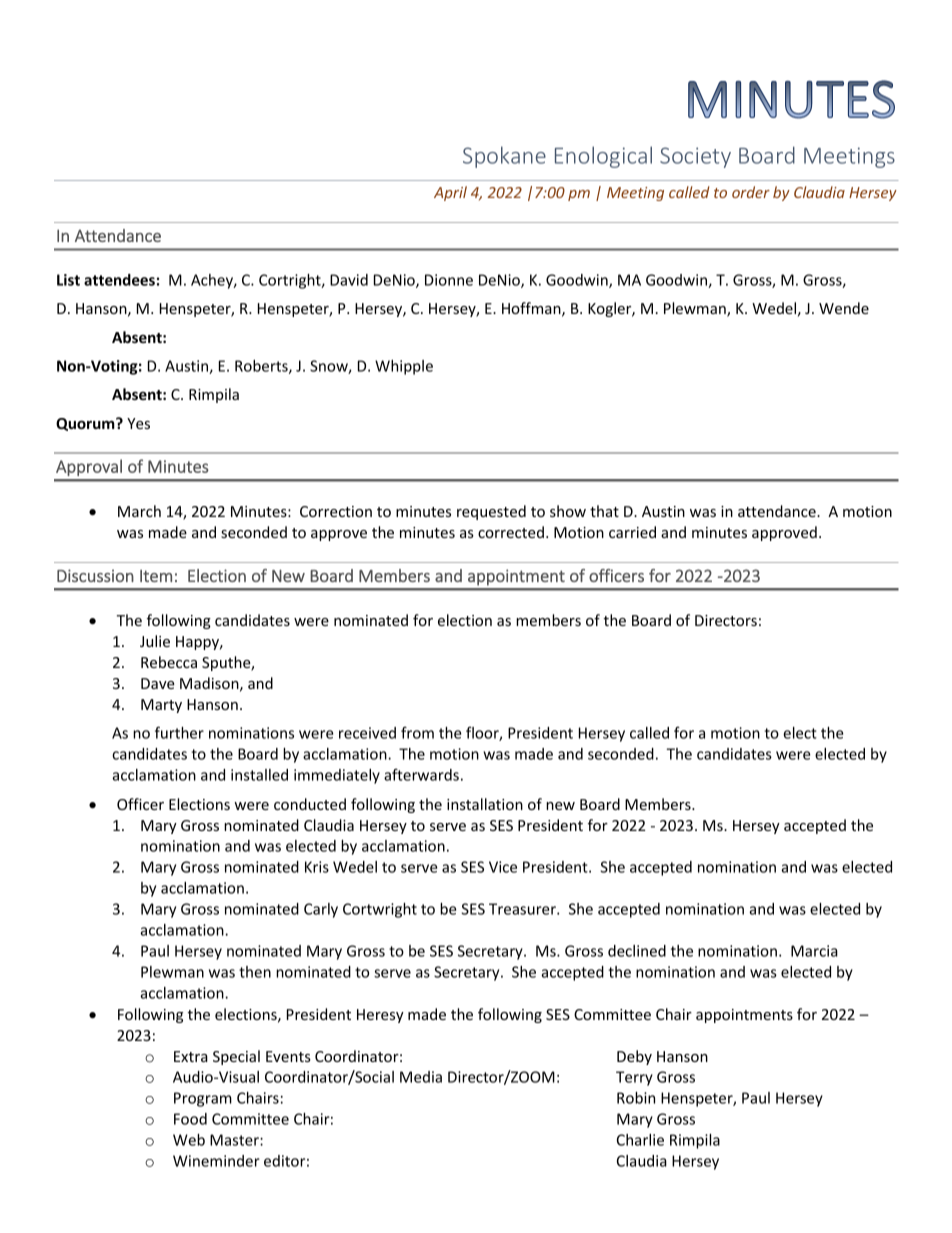 The height and width of the page is (1233, 952). Describe the element at coordinates (751, 192) in the page. I see `order` at that location.
